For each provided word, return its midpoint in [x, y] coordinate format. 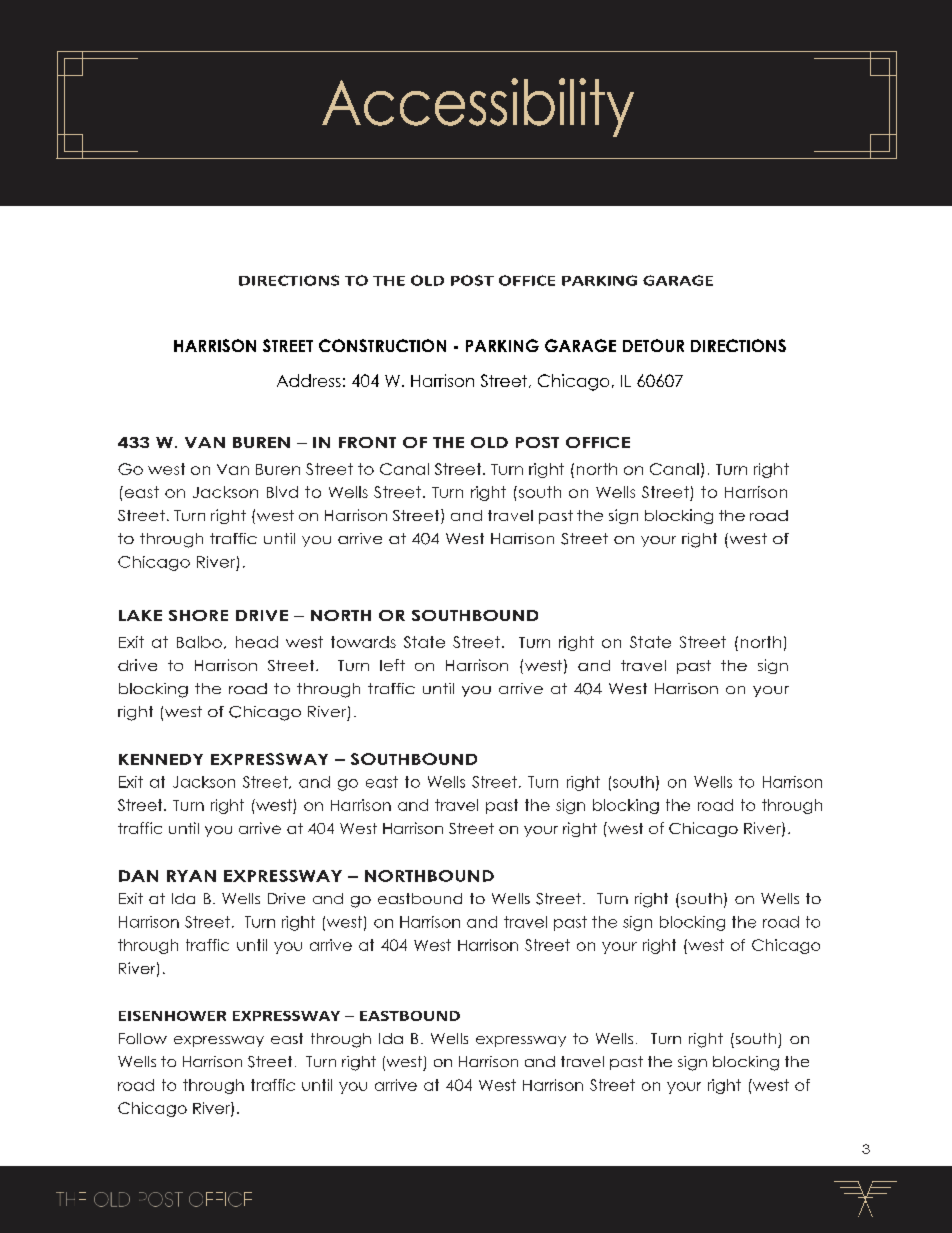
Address [309, 380]
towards [363, 642]
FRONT [367, 442]
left [392, 665]
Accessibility [478, 107]
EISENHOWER [172, 1016]
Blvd [282, 492]
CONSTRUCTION [382, 345]
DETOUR [653, 345]
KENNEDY [161, 759]
